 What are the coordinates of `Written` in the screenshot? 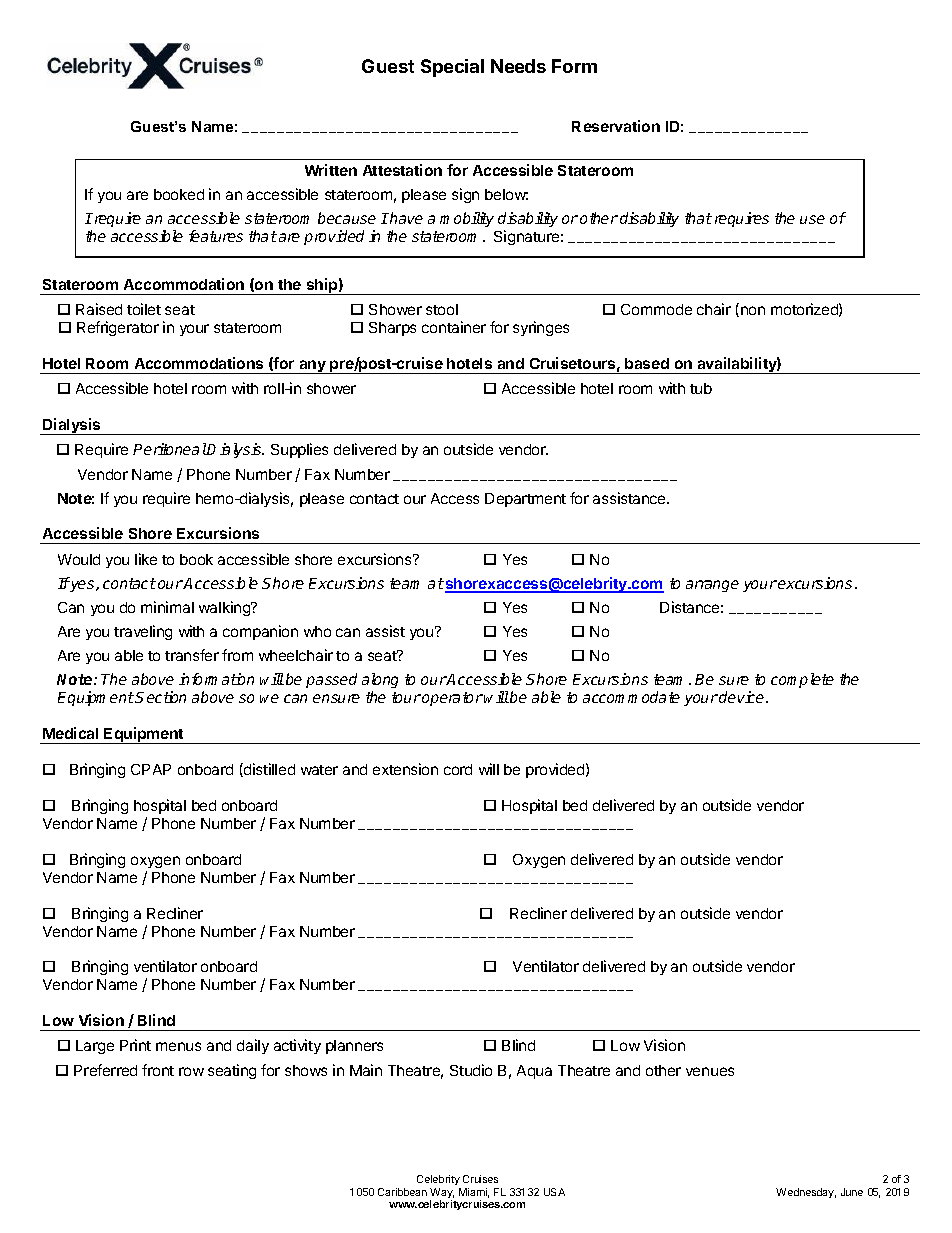 It's located at (331, 170).
